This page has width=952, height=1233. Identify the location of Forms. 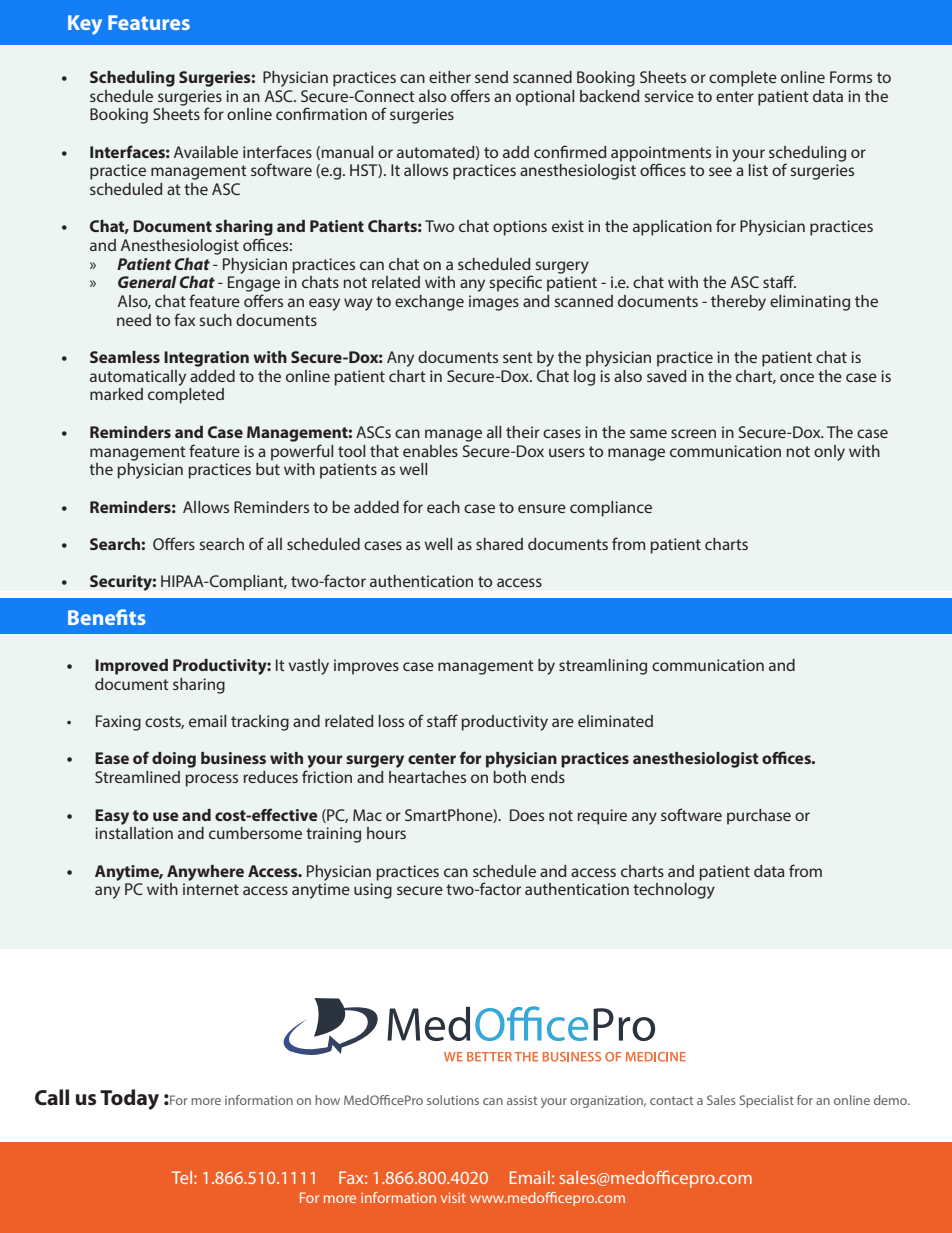
(851, 77).
